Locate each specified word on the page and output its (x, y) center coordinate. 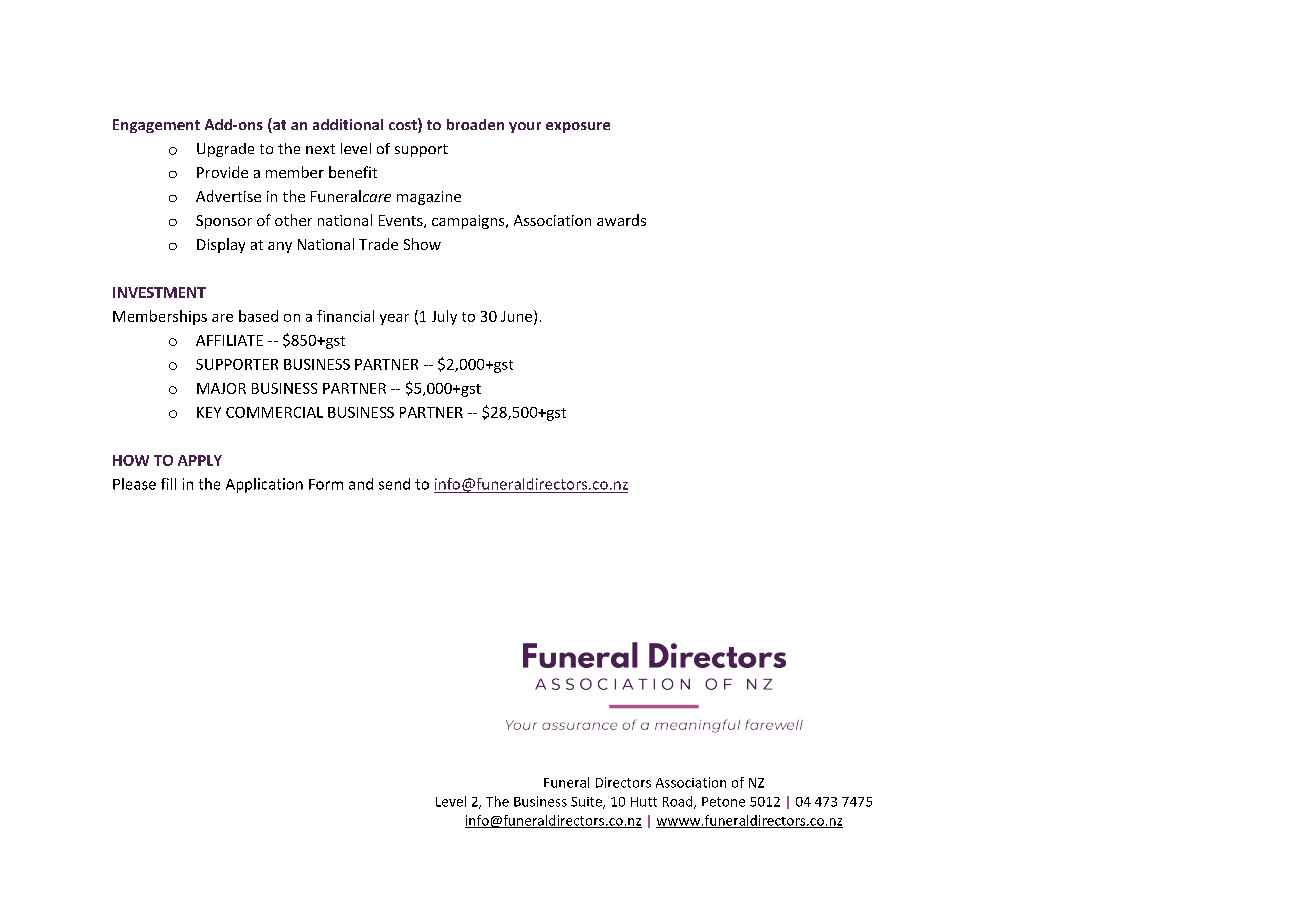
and (361, 484)
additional (348, 124)
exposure (578, 127)
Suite (587, 803)
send (394, 484)
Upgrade (225, 150)
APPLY (200, 460)
